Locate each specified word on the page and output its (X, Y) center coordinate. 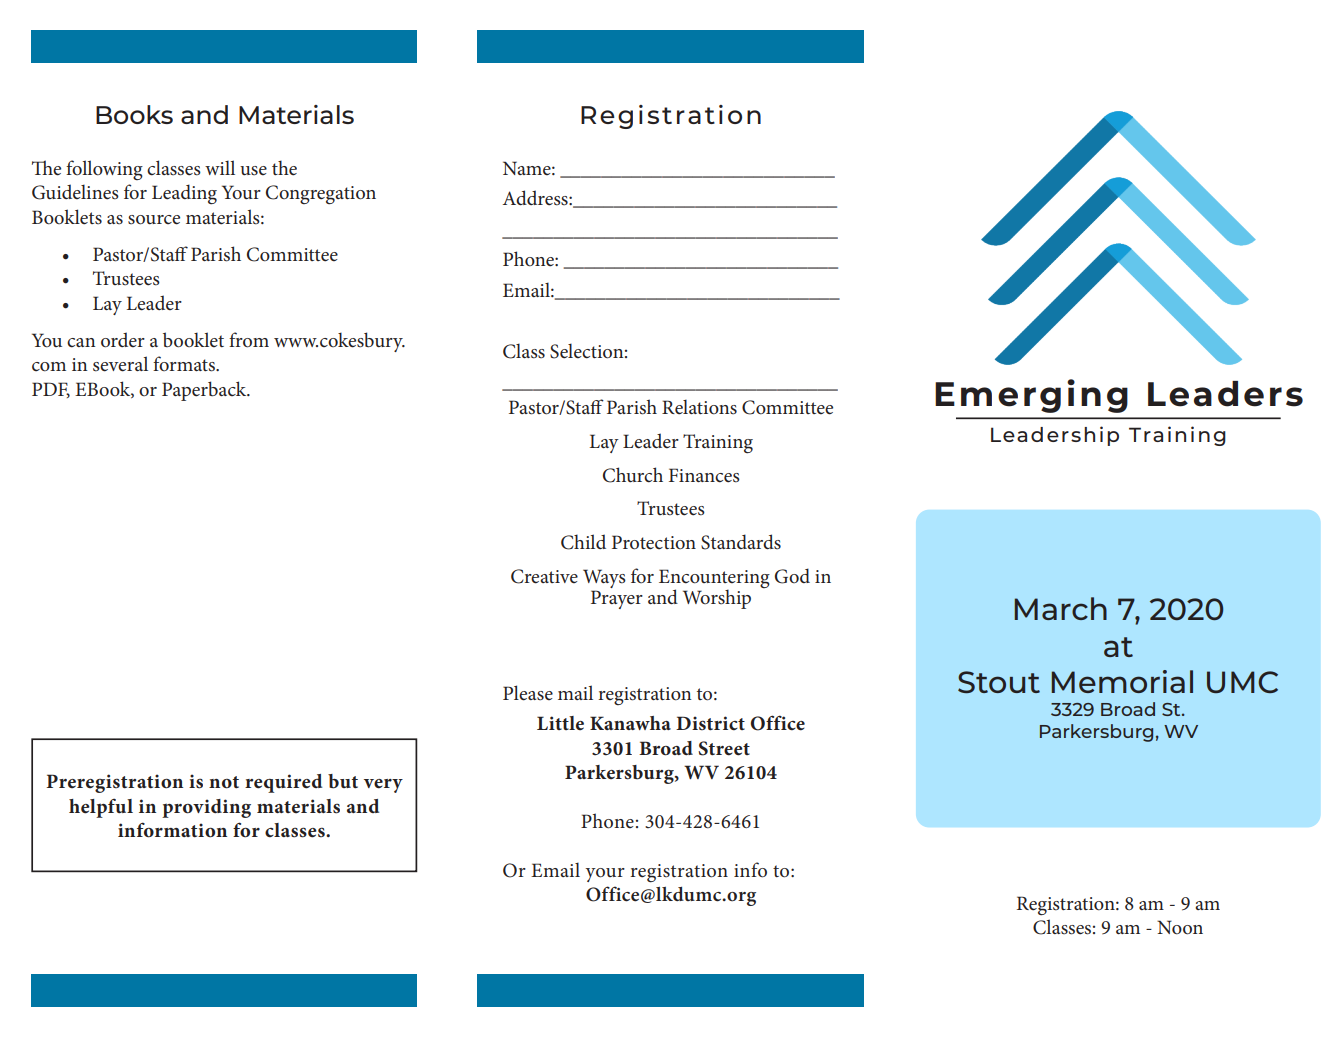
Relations (699, 407)
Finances (704, 475)
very (383, 786)
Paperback (205, 391)
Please (528, 693)
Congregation (321, 194)
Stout (999, 682)
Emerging (1031, 396)
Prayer (617, 599)
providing (206, 808)
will (220, 167)
